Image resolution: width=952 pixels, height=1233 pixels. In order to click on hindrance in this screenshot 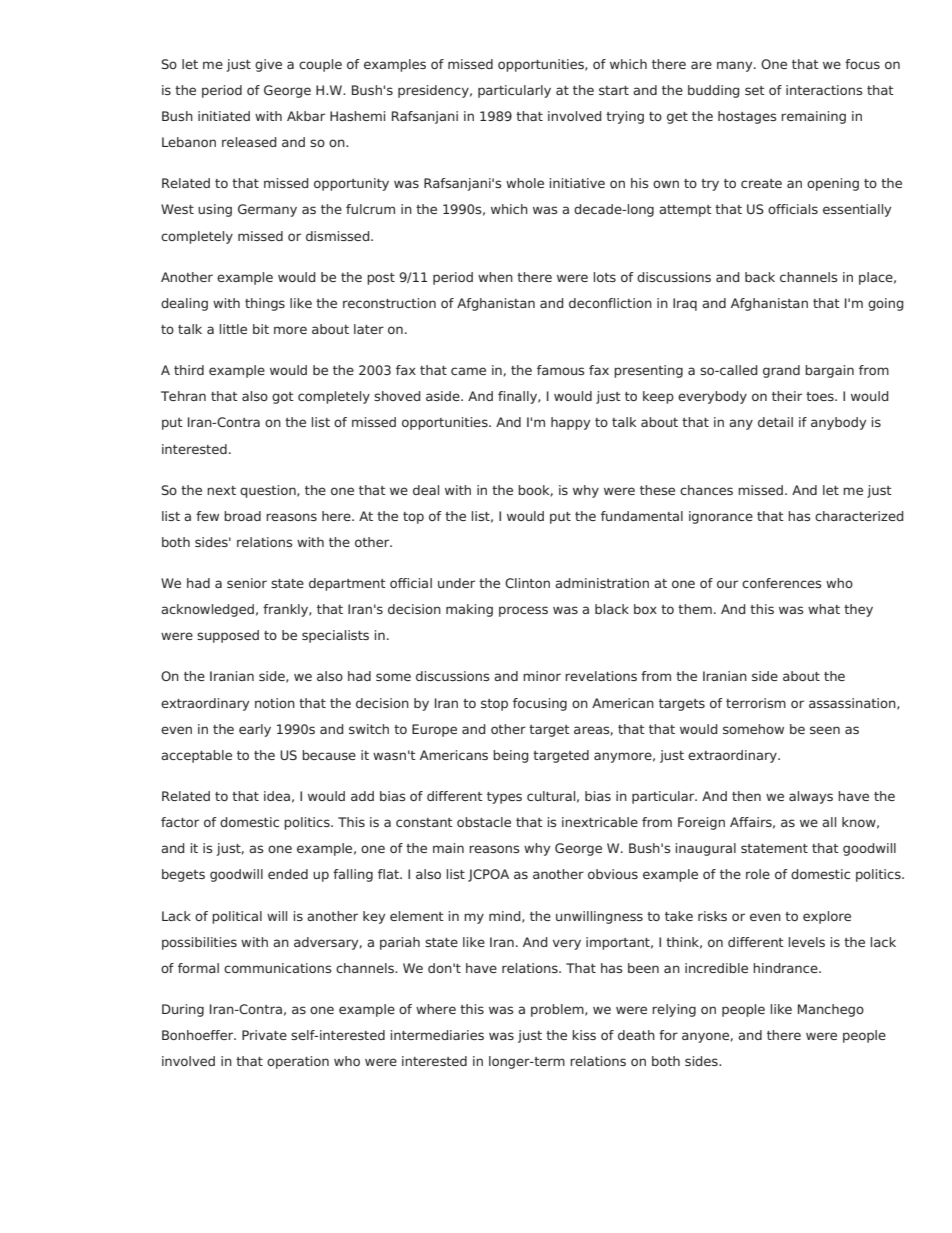, I will do `click(786, 968)`.
